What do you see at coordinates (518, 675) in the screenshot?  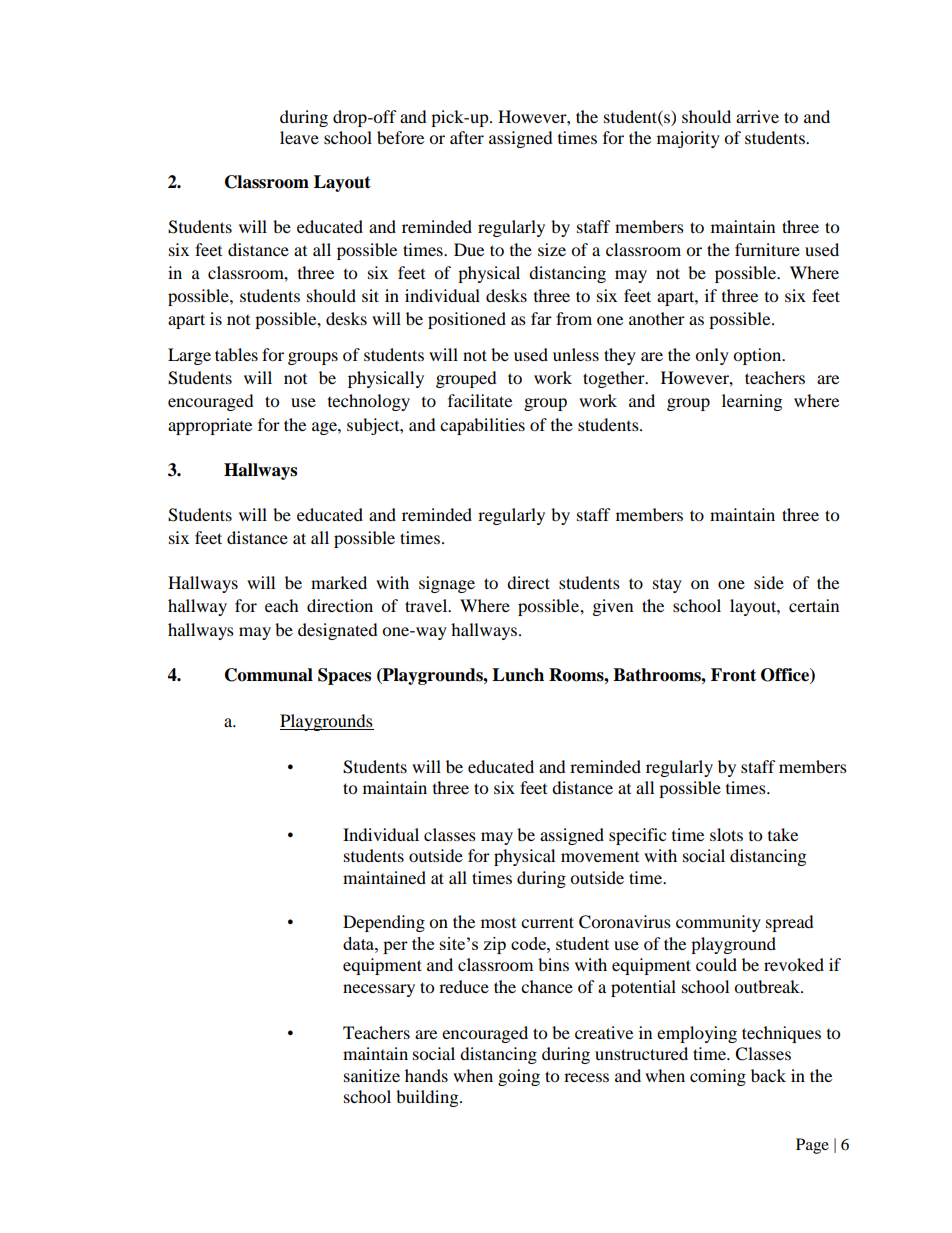 I see `Lunch` at bounding box center [518, 675].
